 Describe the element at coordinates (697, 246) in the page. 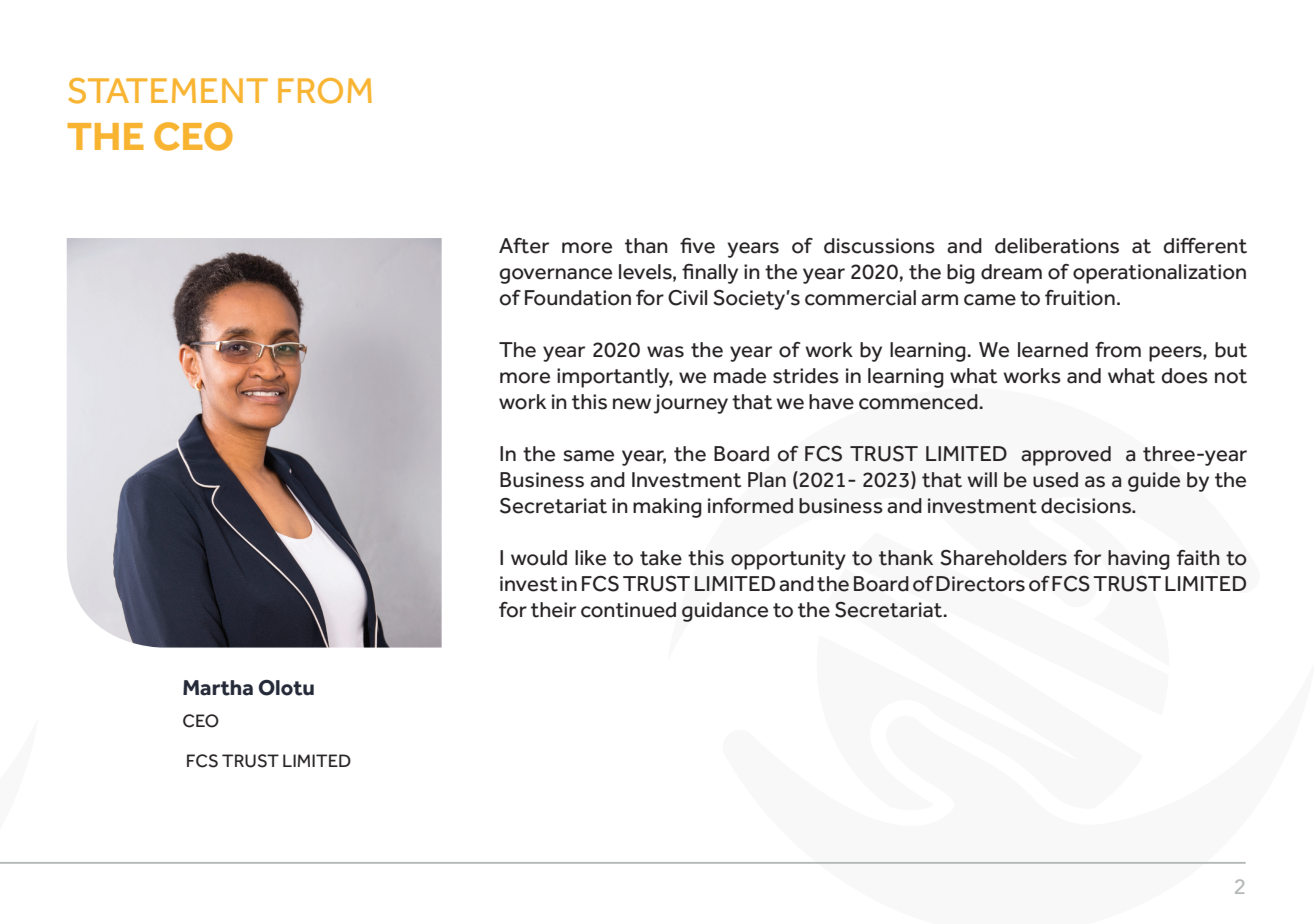

I see `five` at that location.
